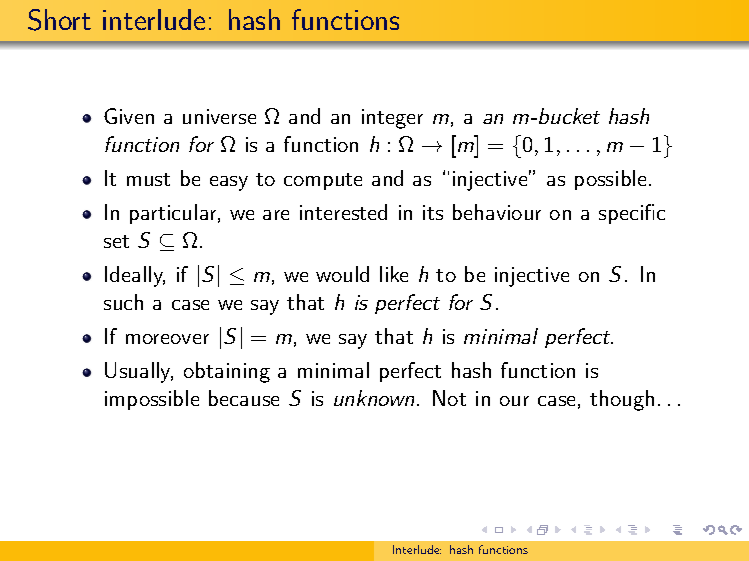 This page has width=749, height=561. What do you see at coordinates (59, 20) in the page?
I see `Short` at bounding box center [59, 20].
